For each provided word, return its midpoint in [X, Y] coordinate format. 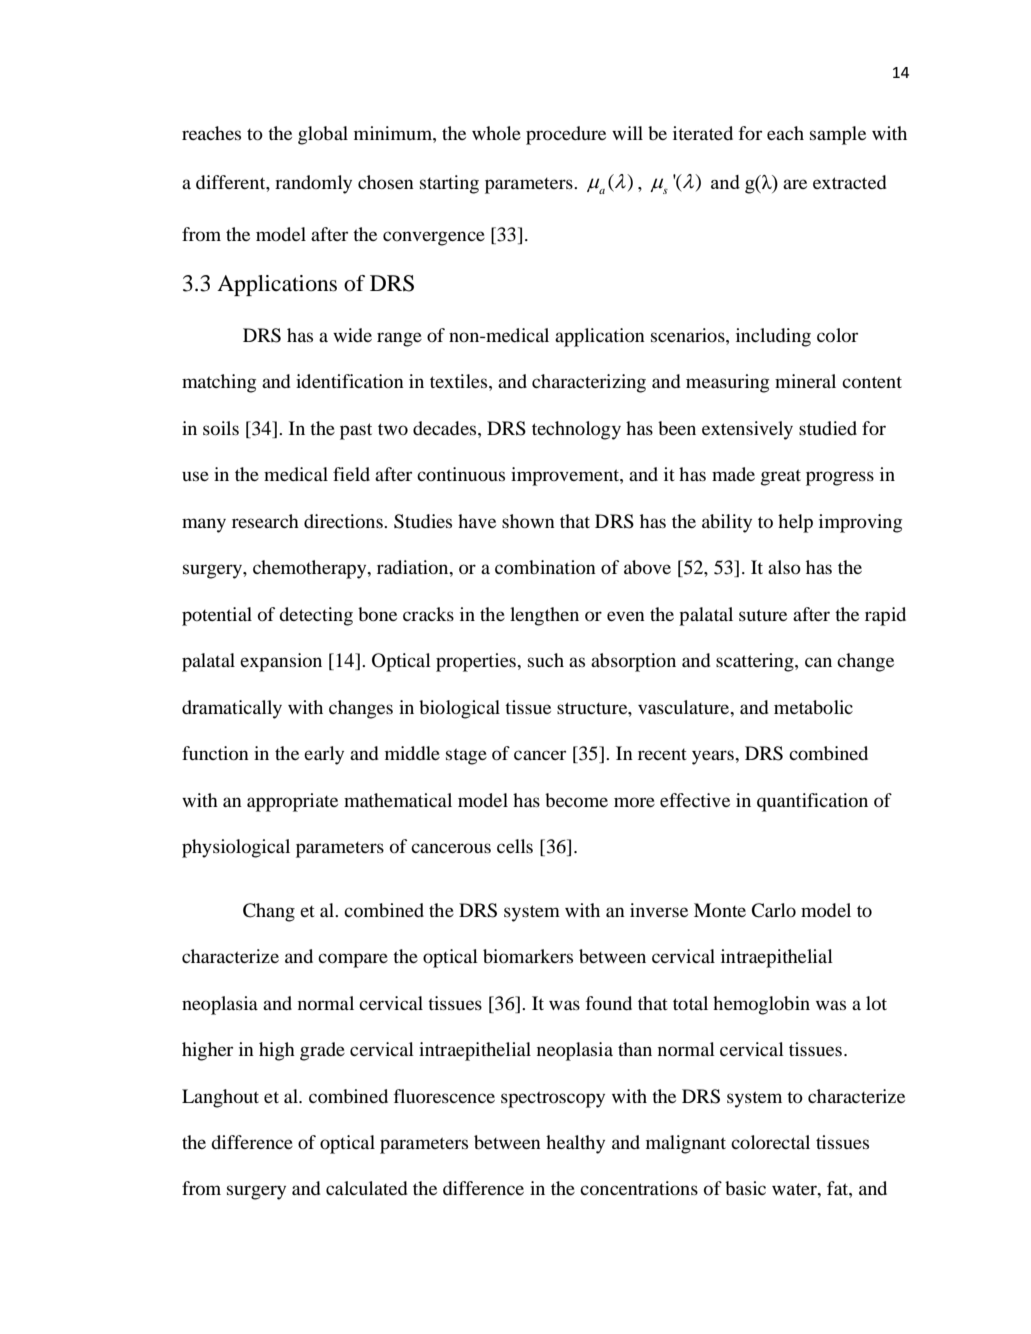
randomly [313, 184]
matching [219, 383]
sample [838, 135]
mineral [805, 381]
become [576, 800]
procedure [566, 135]
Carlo [773, 910]
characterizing [589, 383]
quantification [812, 802]
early [324, 755]
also [784, 567]
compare [353, 960]
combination [545, 567]
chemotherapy [311, 569]
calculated [367, 1188]
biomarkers [528, 956]
